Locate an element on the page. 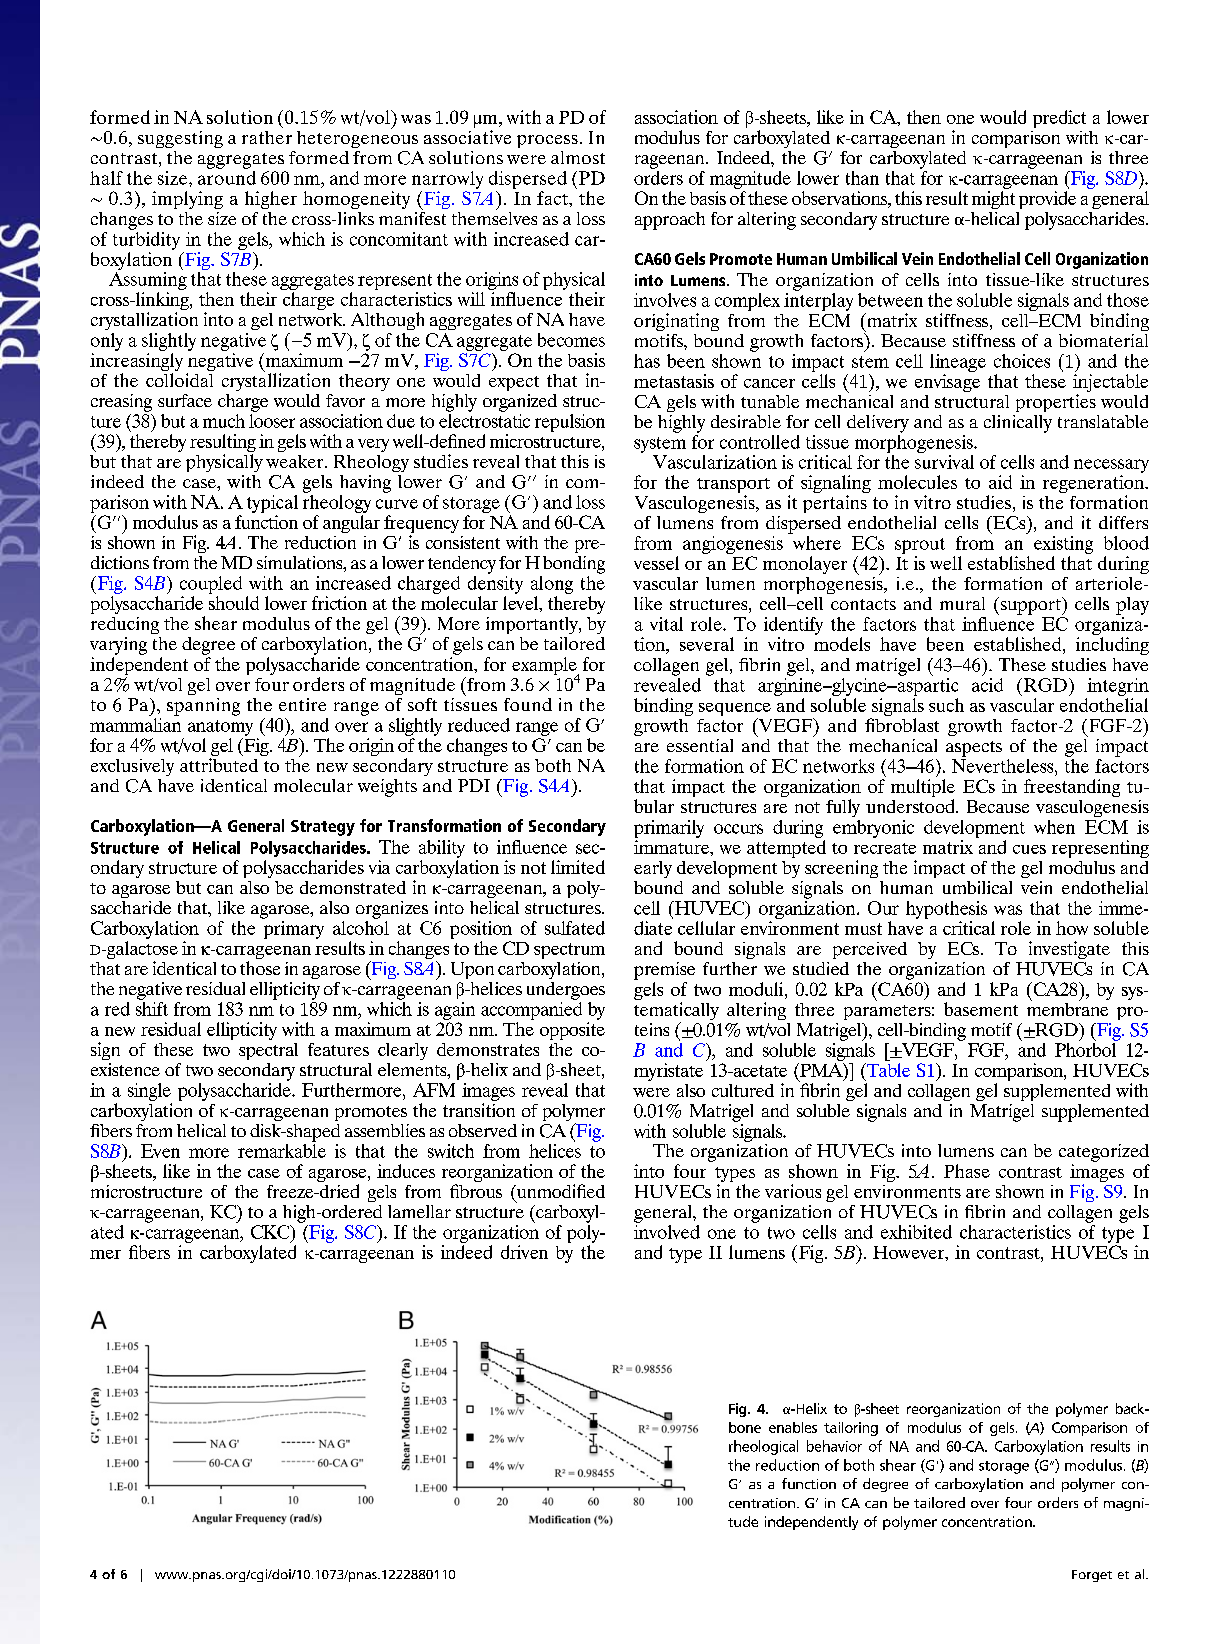 Image resolution: width=1230 pixels, height=1646 pixels. Forget is located at coordinates (1092, 1576).
